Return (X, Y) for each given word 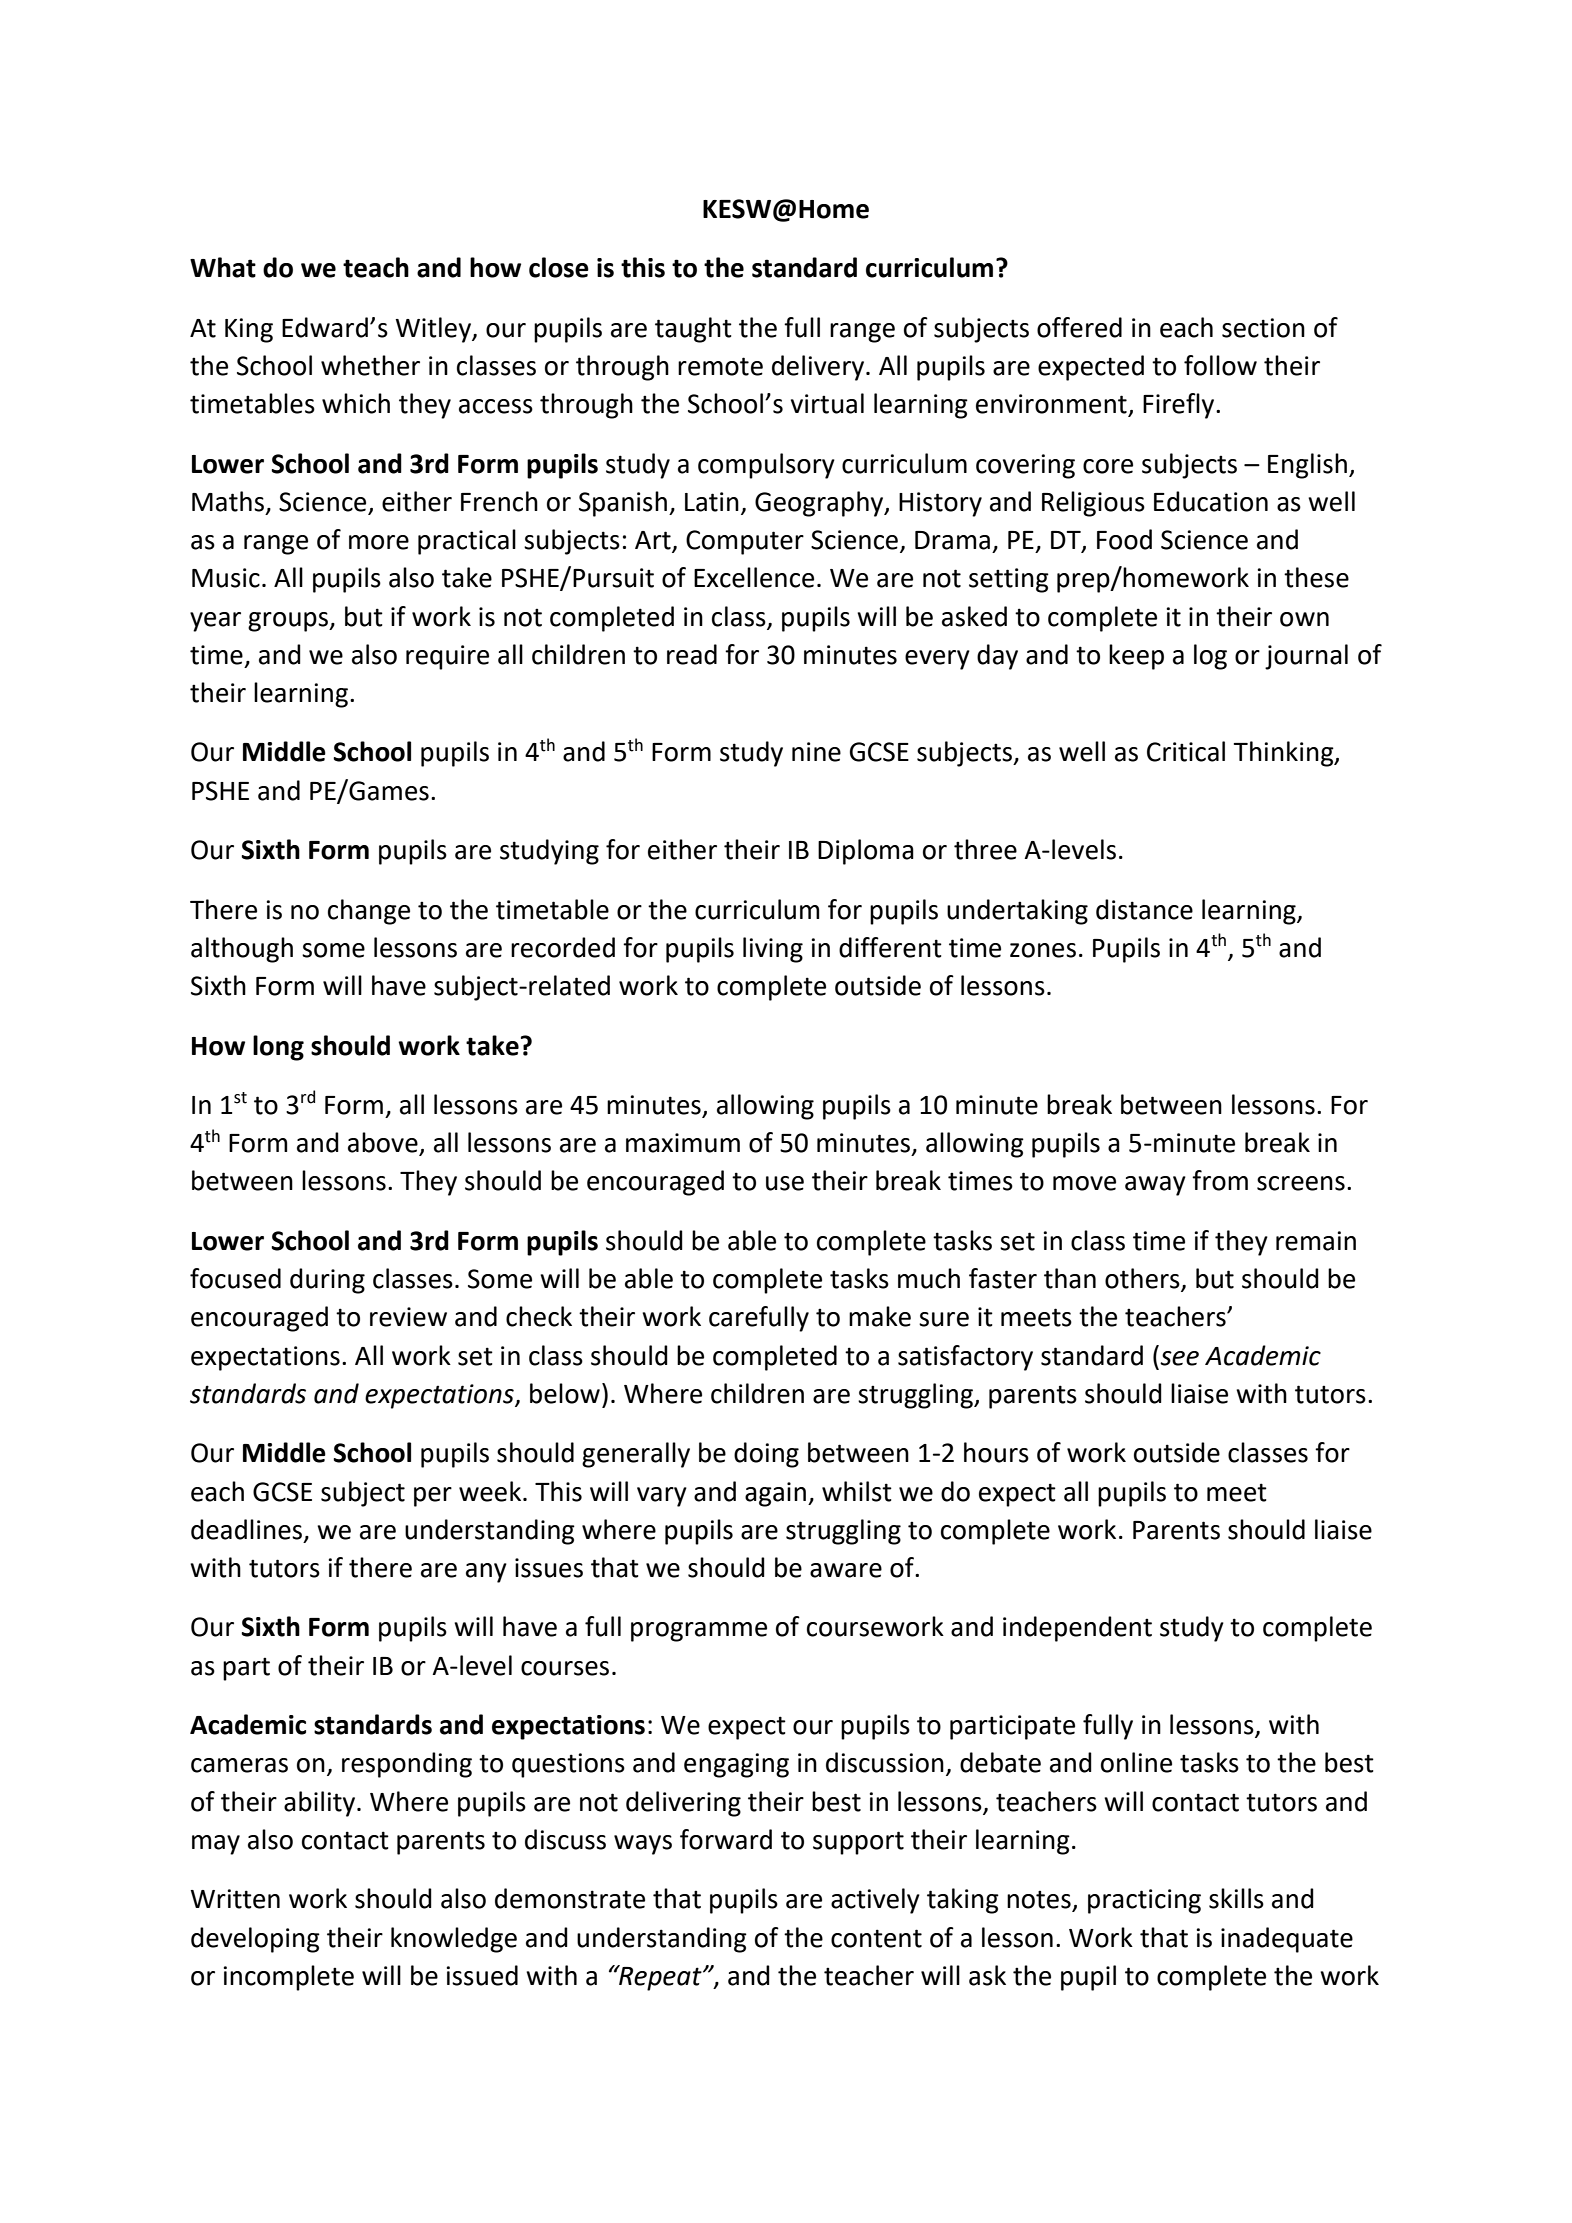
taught (693, 330)
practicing (1144, 1901)
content (876, 1938)
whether (370, 365)
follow (1220, 365)
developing (255, 1940)
